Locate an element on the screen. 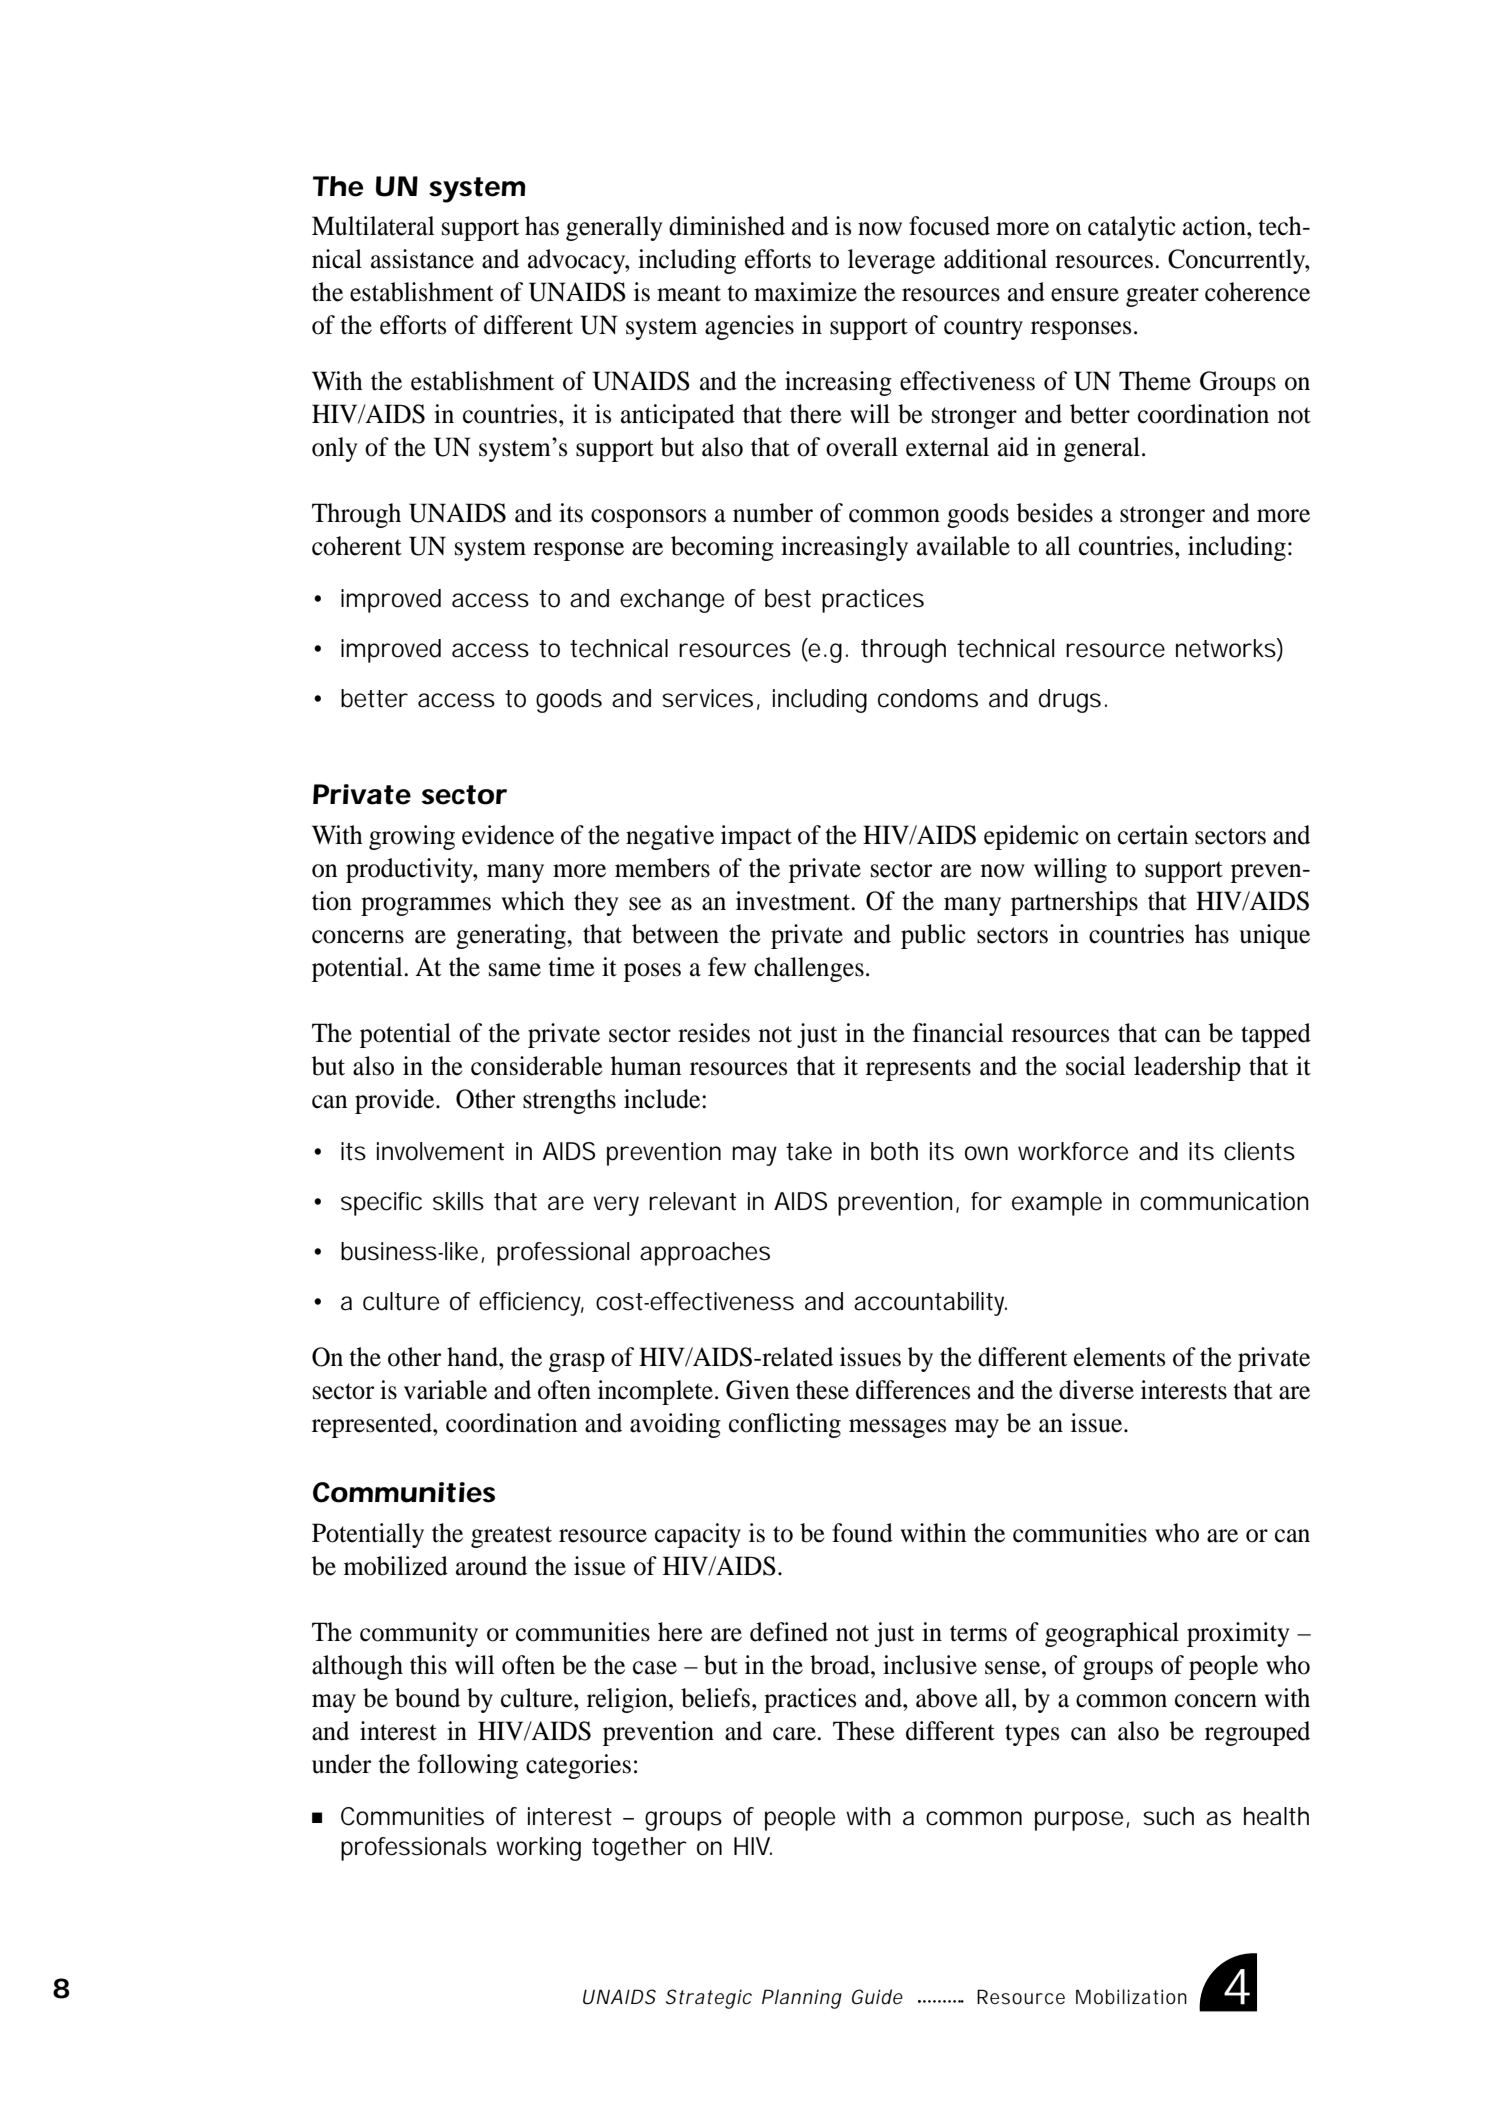  maximize is located at coordinates (805, 292).
